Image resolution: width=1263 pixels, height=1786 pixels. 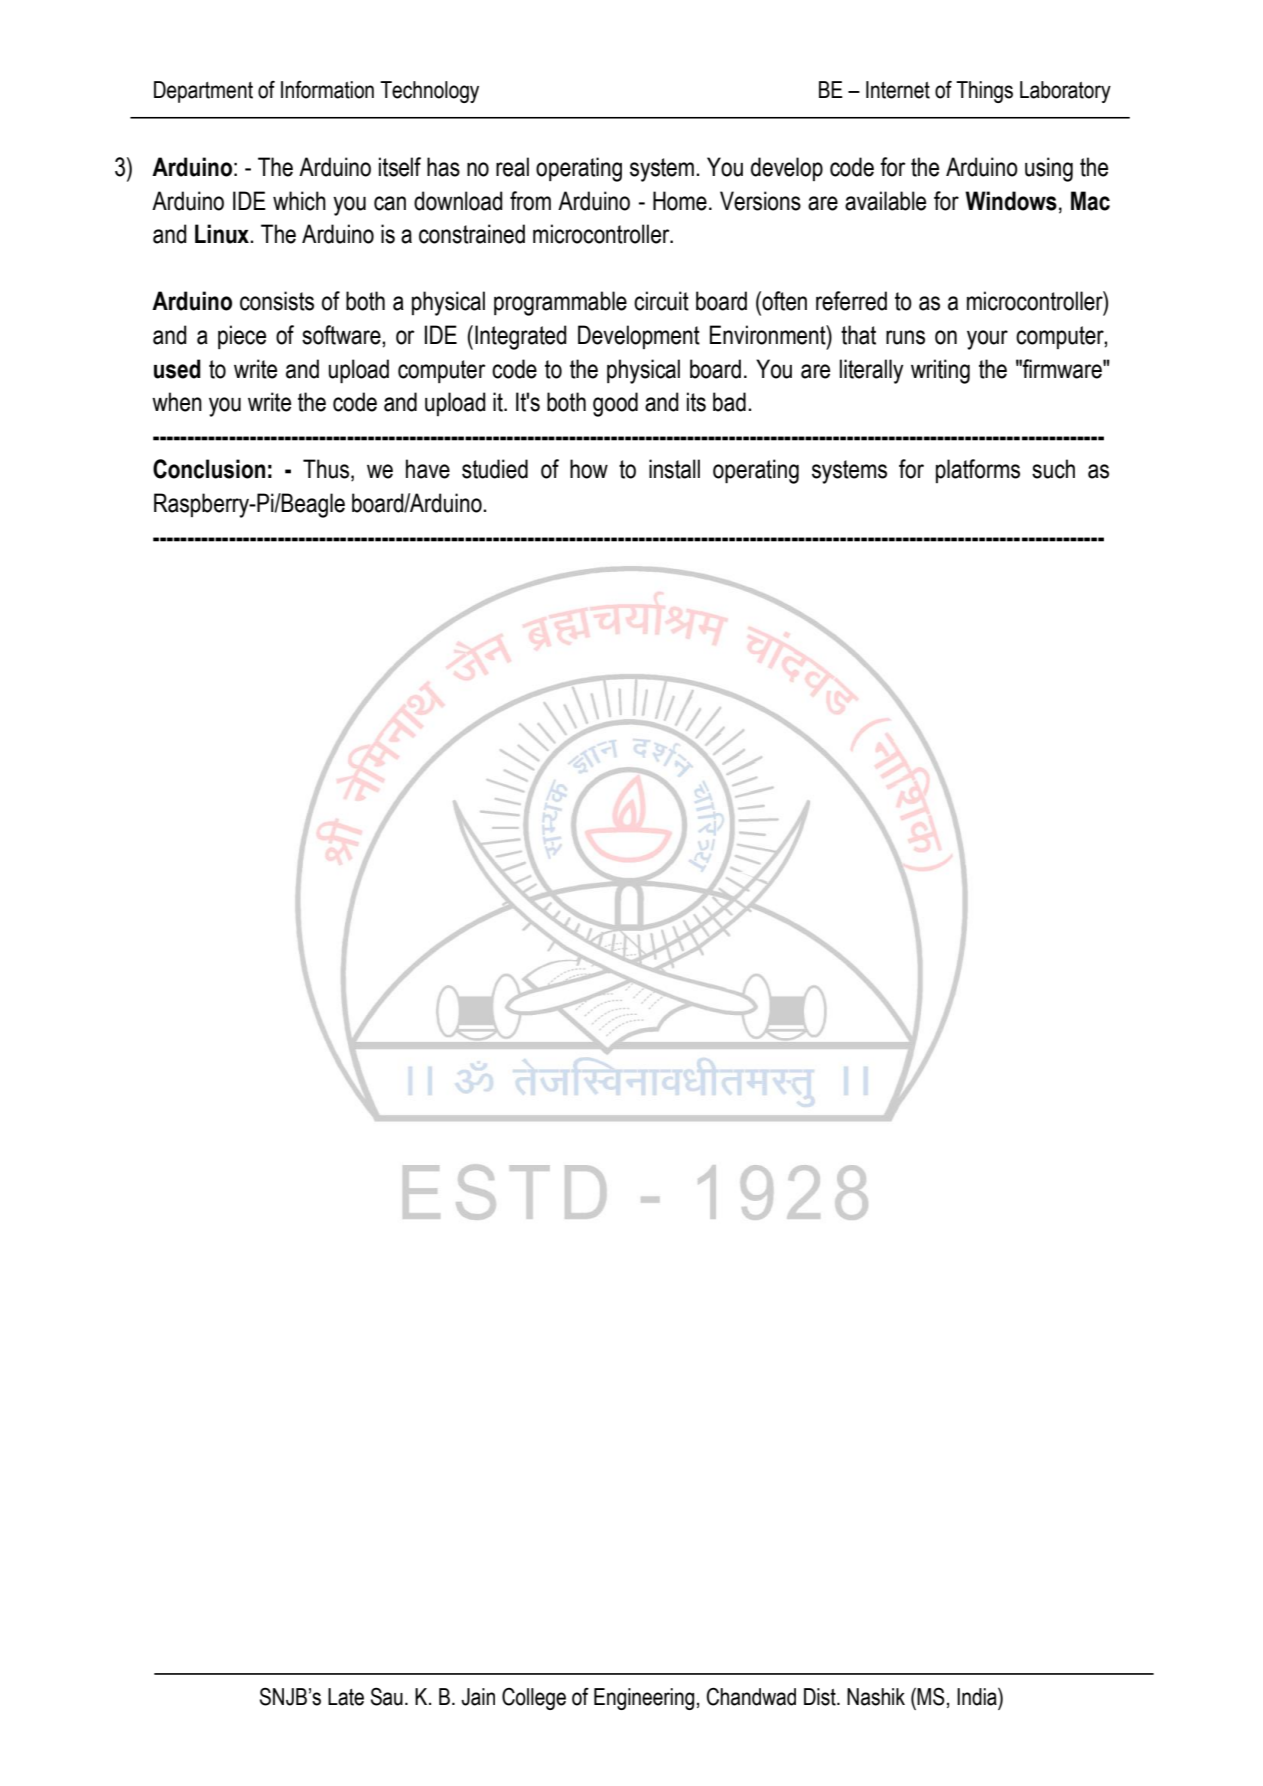 What do you see at coordinates (984, 92) in the screenshot?
I see `Things` at bounding box center [984, 92].
